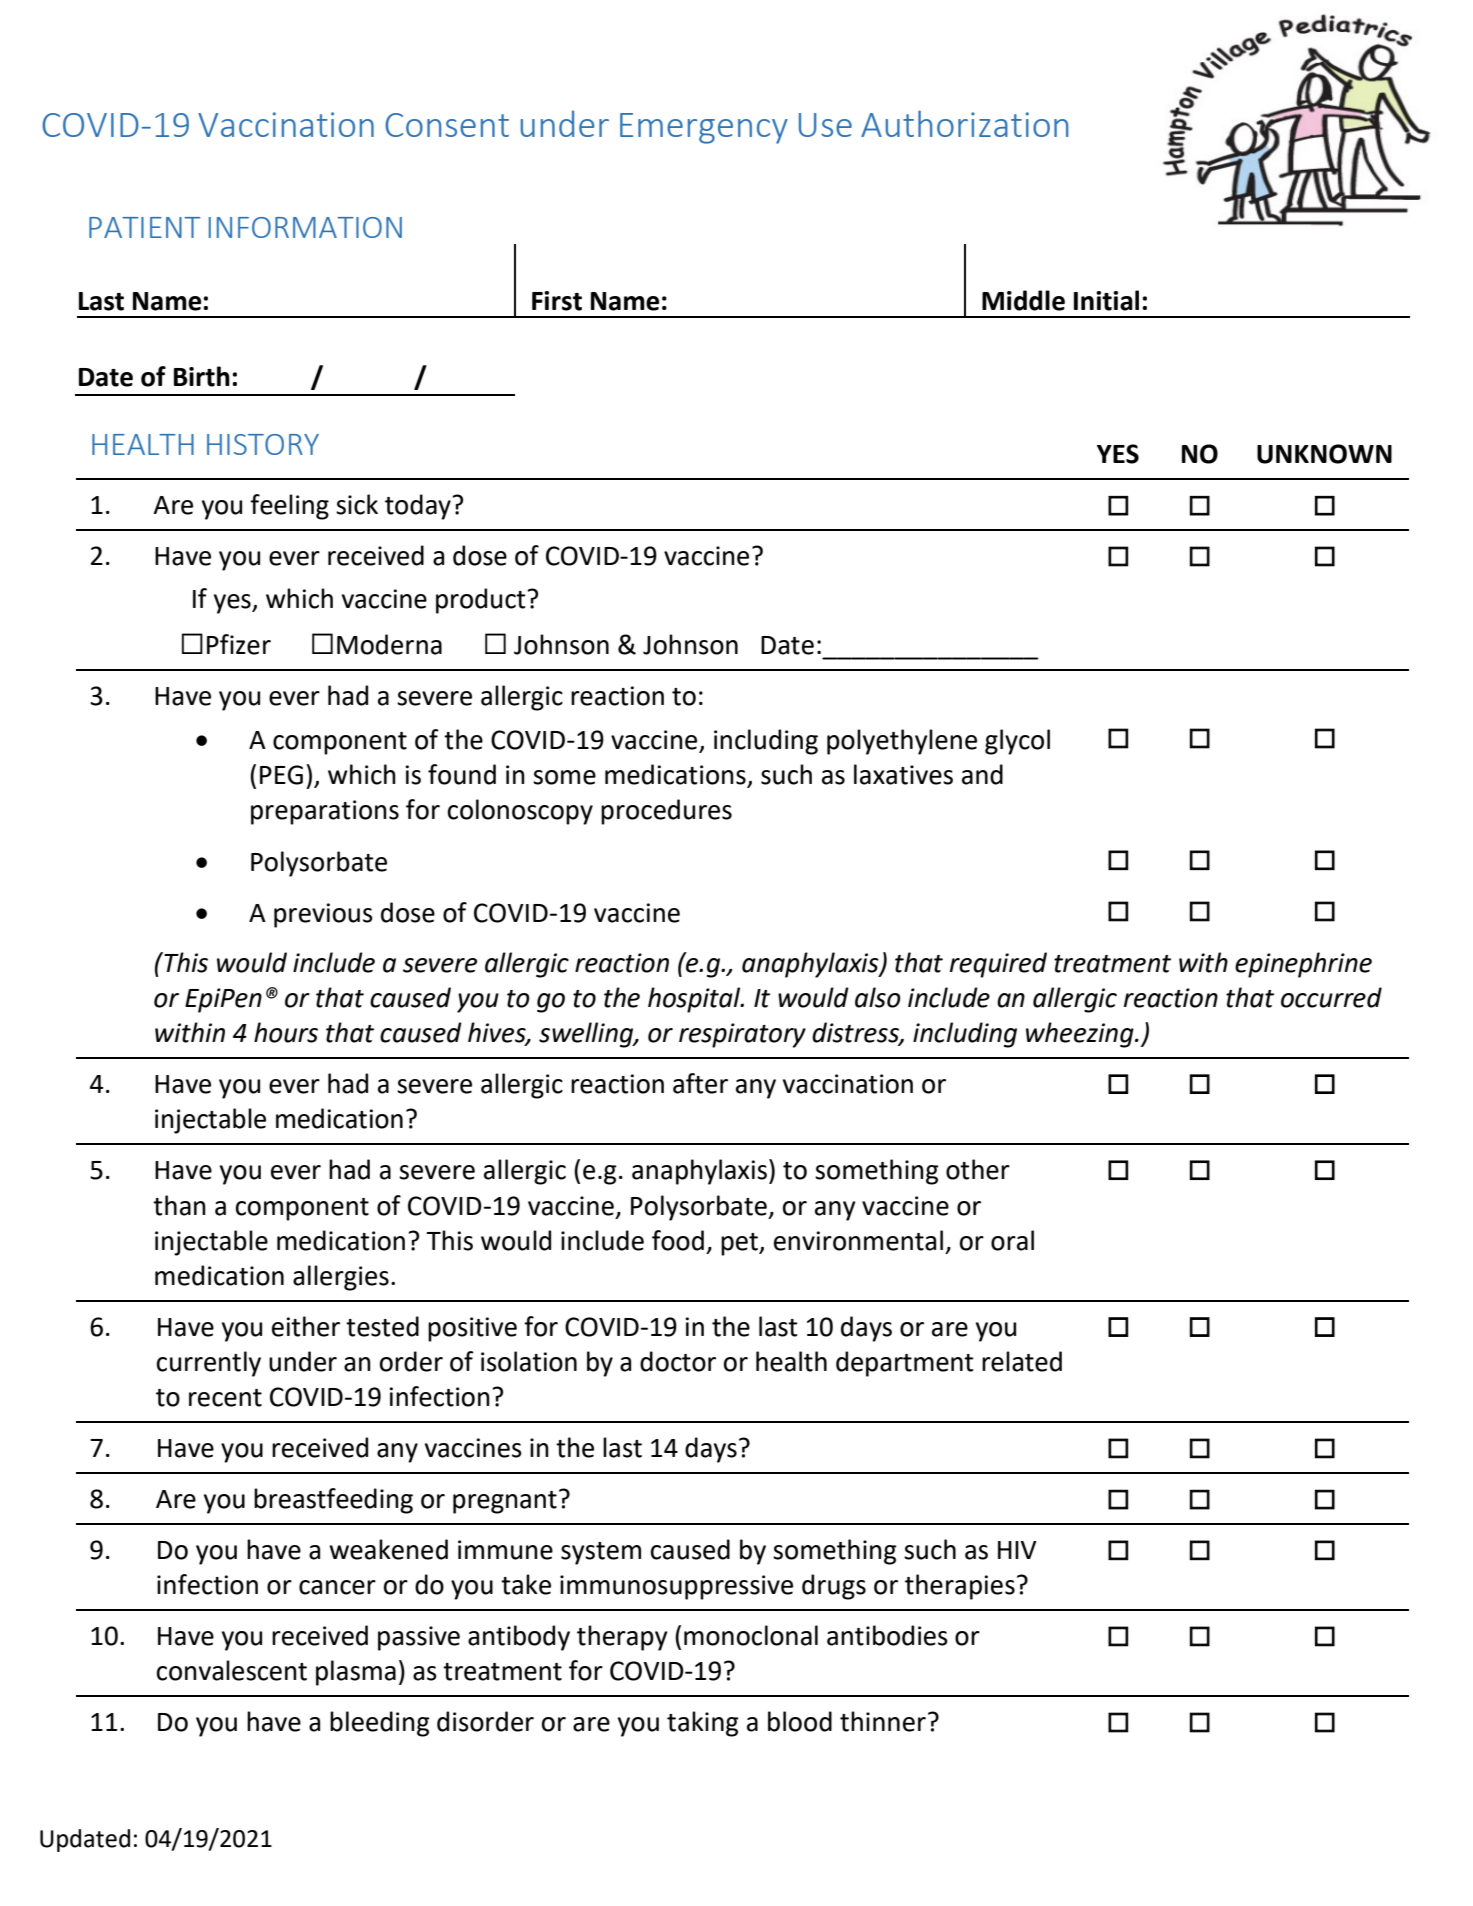 This screenshot has height=1906, width=1473. I want to click on epinephrine, so click(1303, 965).
